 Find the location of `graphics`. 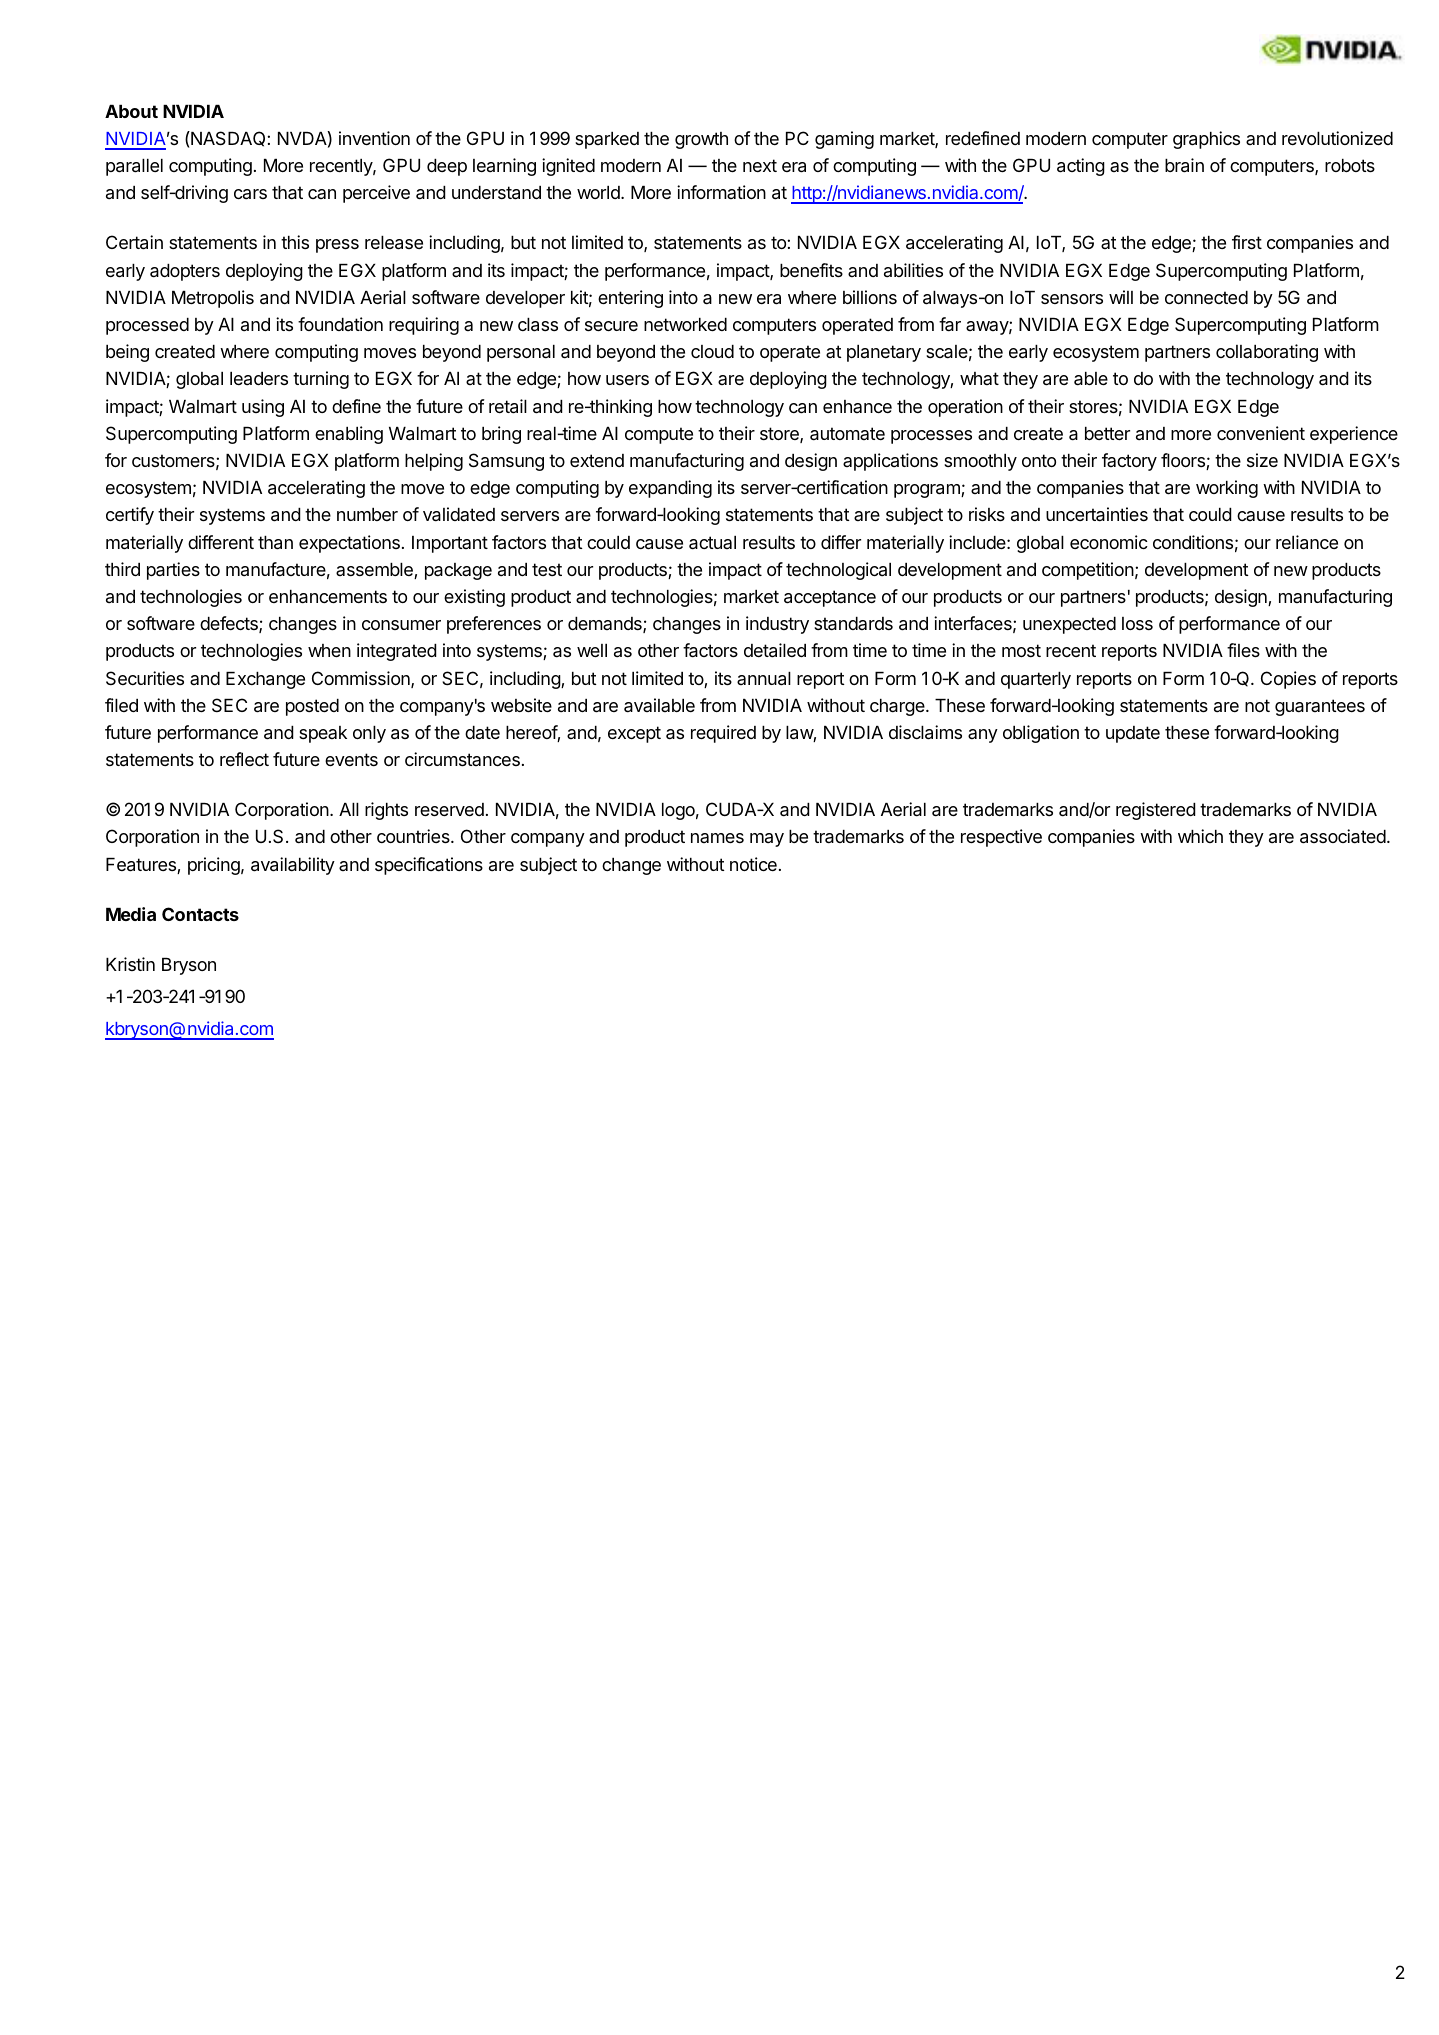

graphics is located at coordinates (1206, 140).
